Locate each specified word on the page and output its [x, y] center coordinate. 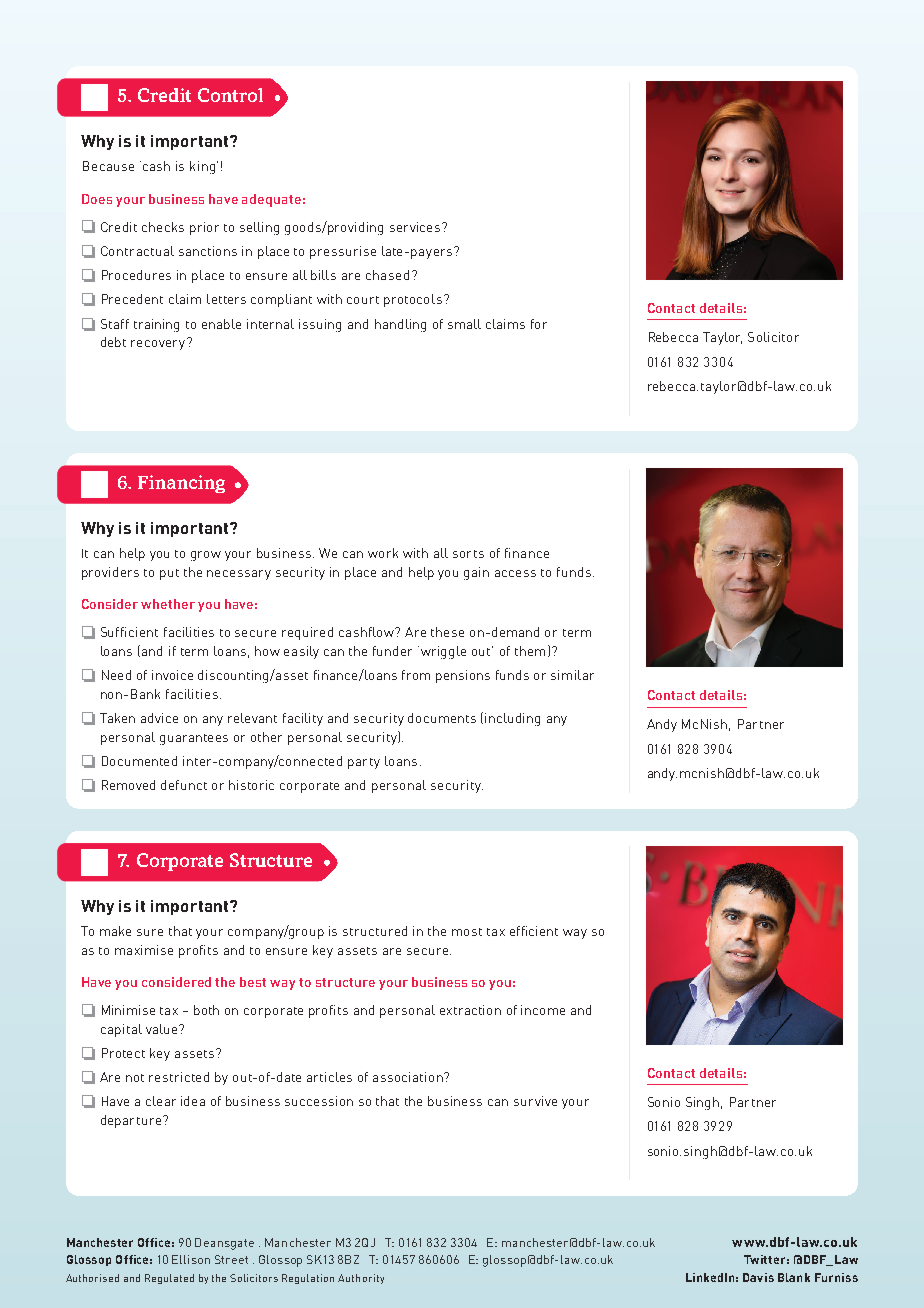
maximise [144, 950]
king [202, 167]
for [539, 324]
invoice [172, 675]
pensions [463, 676]
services [416, 227]
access [515, 573]
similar [572, 675]
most [467, 932]
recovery [159, 344]
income [543, 1010]
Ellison [191, 1259]
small [464, 324]
